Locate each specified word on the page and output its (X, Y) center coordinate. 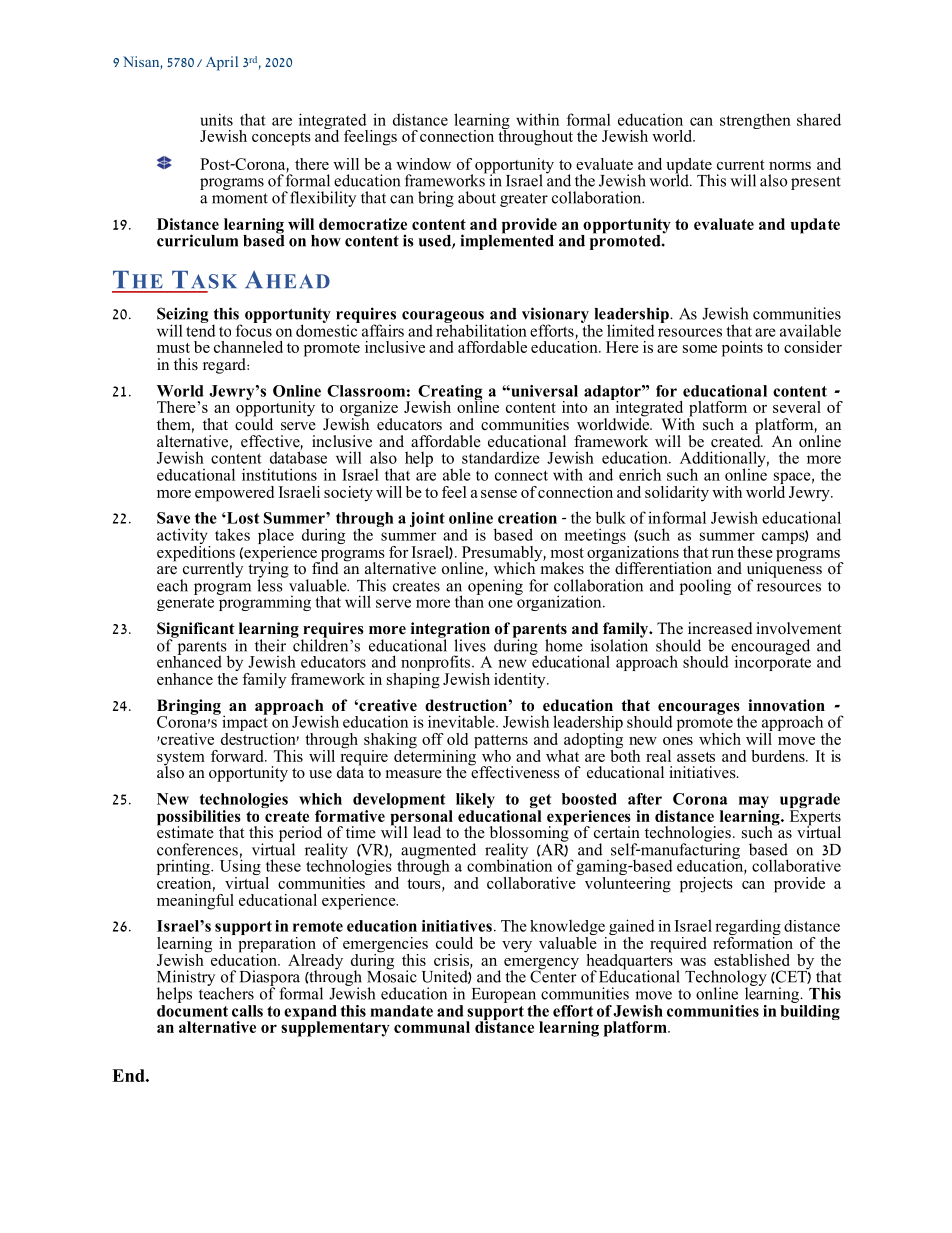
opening (495, 587)
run (723, 554)
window (423, 164)
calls (247, 1011)
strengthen (755, 121)
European (504, 995)
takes (232, 534)
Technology (726, 979)
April (222, 63)
